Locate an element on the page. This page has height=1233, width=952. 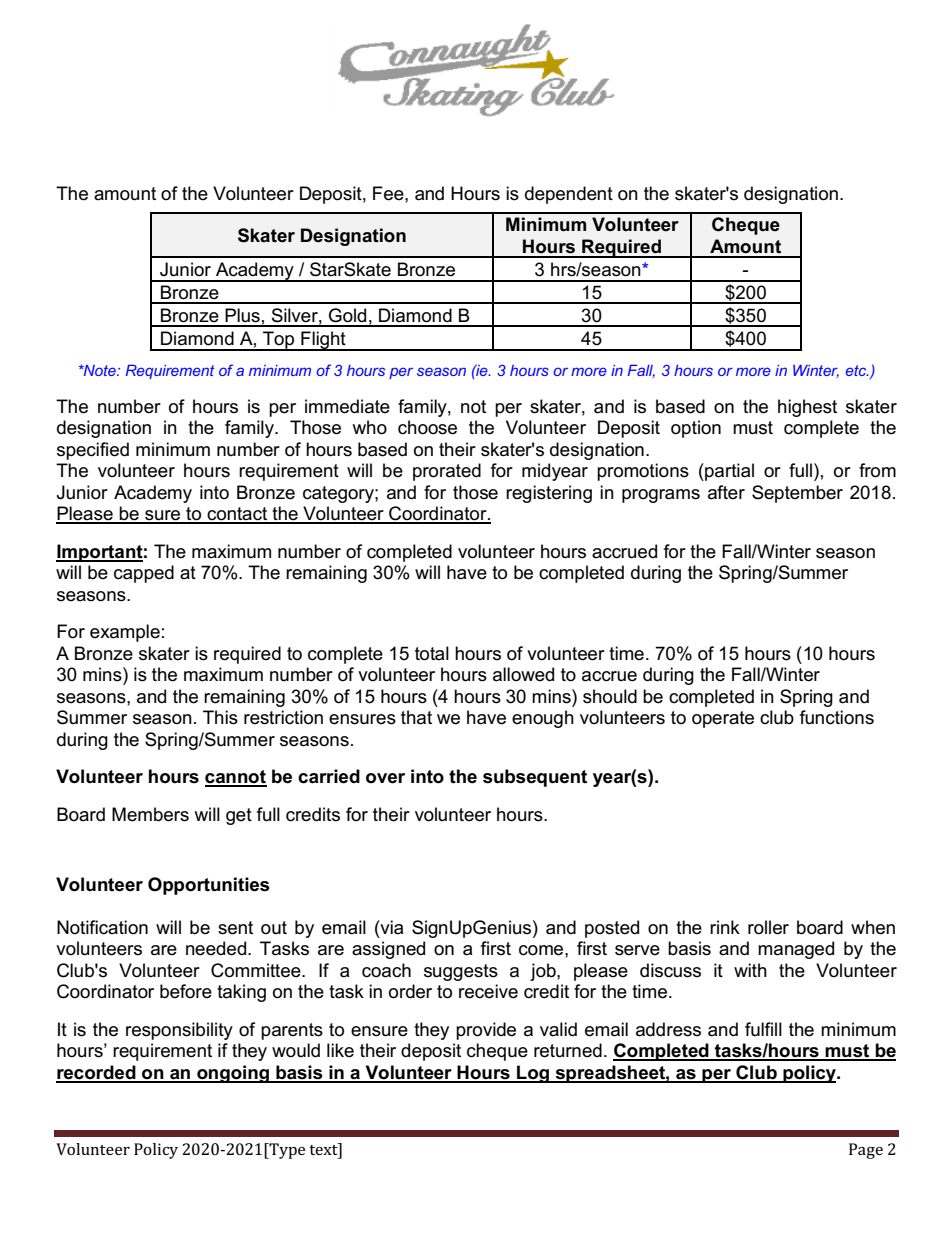
allowed is located at coordinates (523, 674).
